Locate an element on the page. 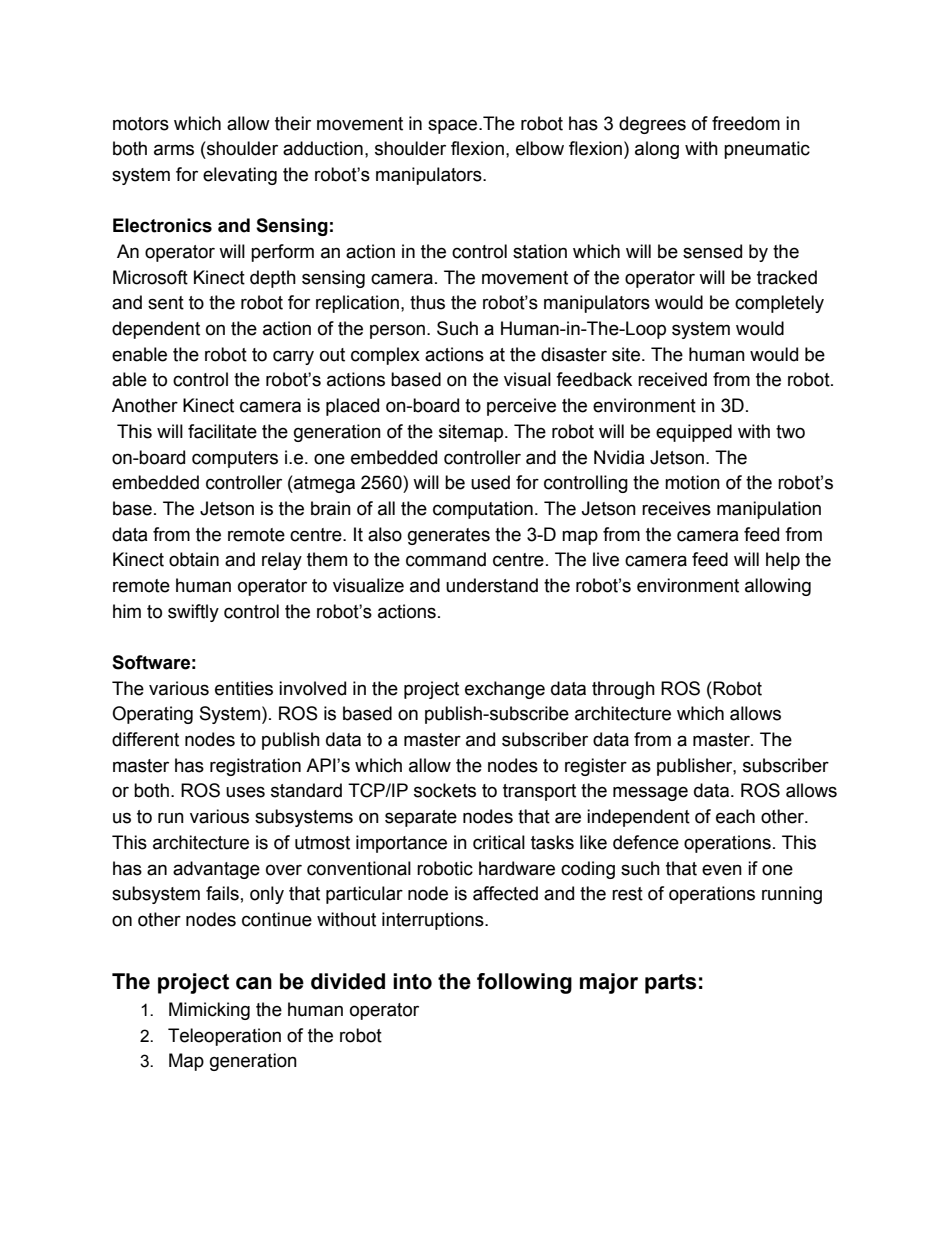  into is located at coordinates (412, 981).
